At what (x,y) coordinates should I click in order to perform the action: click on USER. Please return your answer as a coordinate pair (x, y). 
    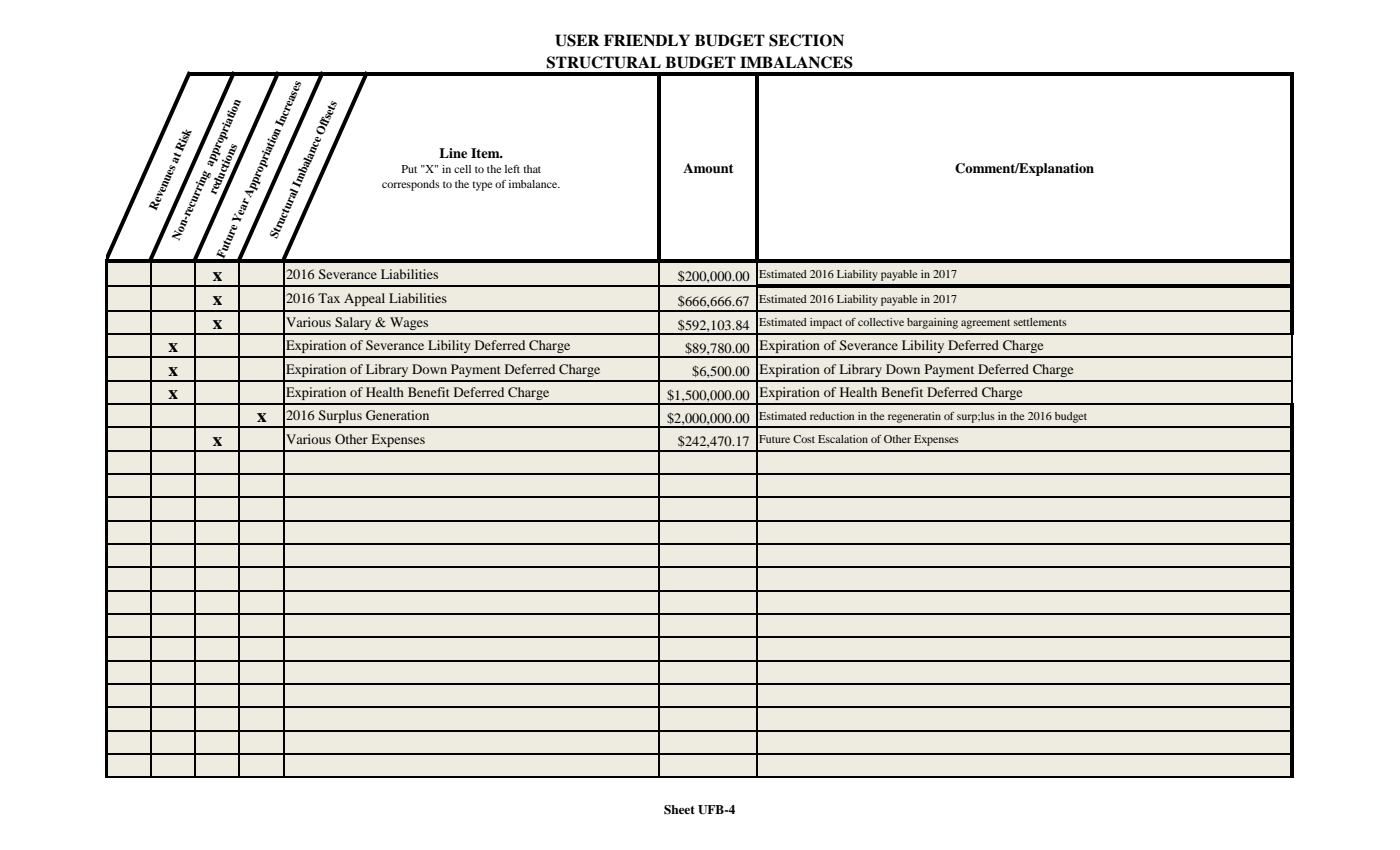
    Looking at the image, I should click on (577, 40).
